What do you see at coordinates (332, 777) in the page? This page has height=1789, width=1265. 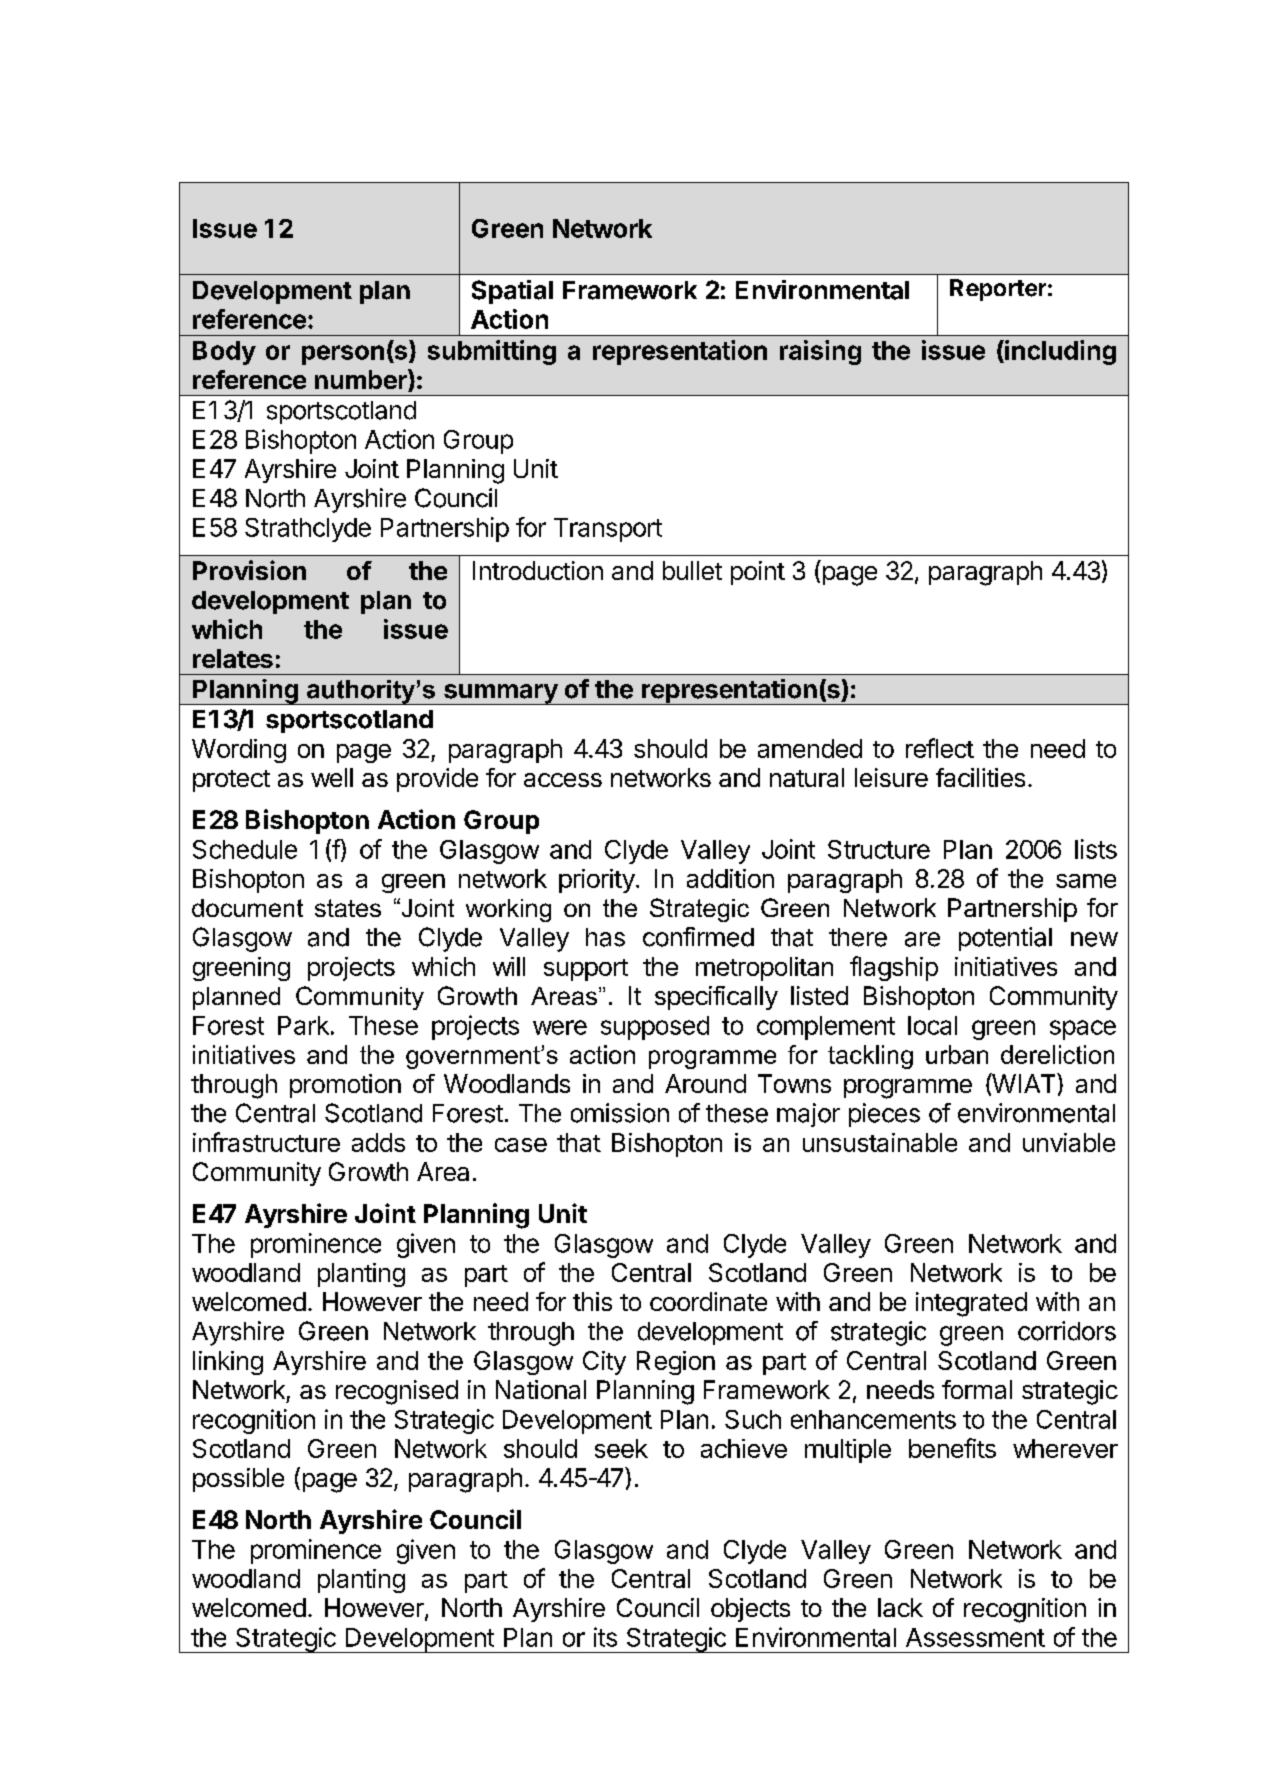 I see `well` at bounding box center [332, 777].
